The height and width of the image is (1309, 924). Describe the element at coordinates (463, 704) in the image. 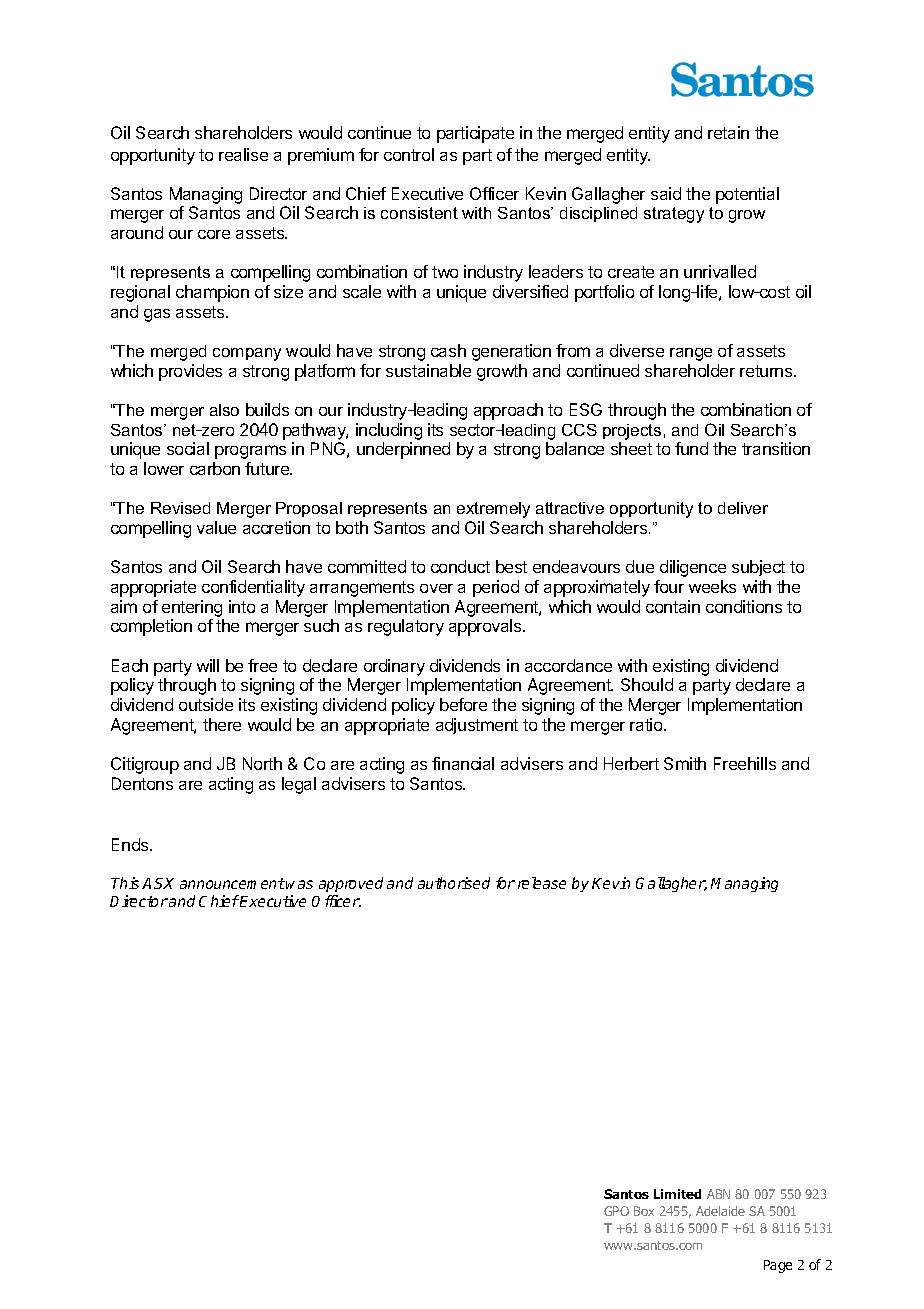

I see `before` at that location.
